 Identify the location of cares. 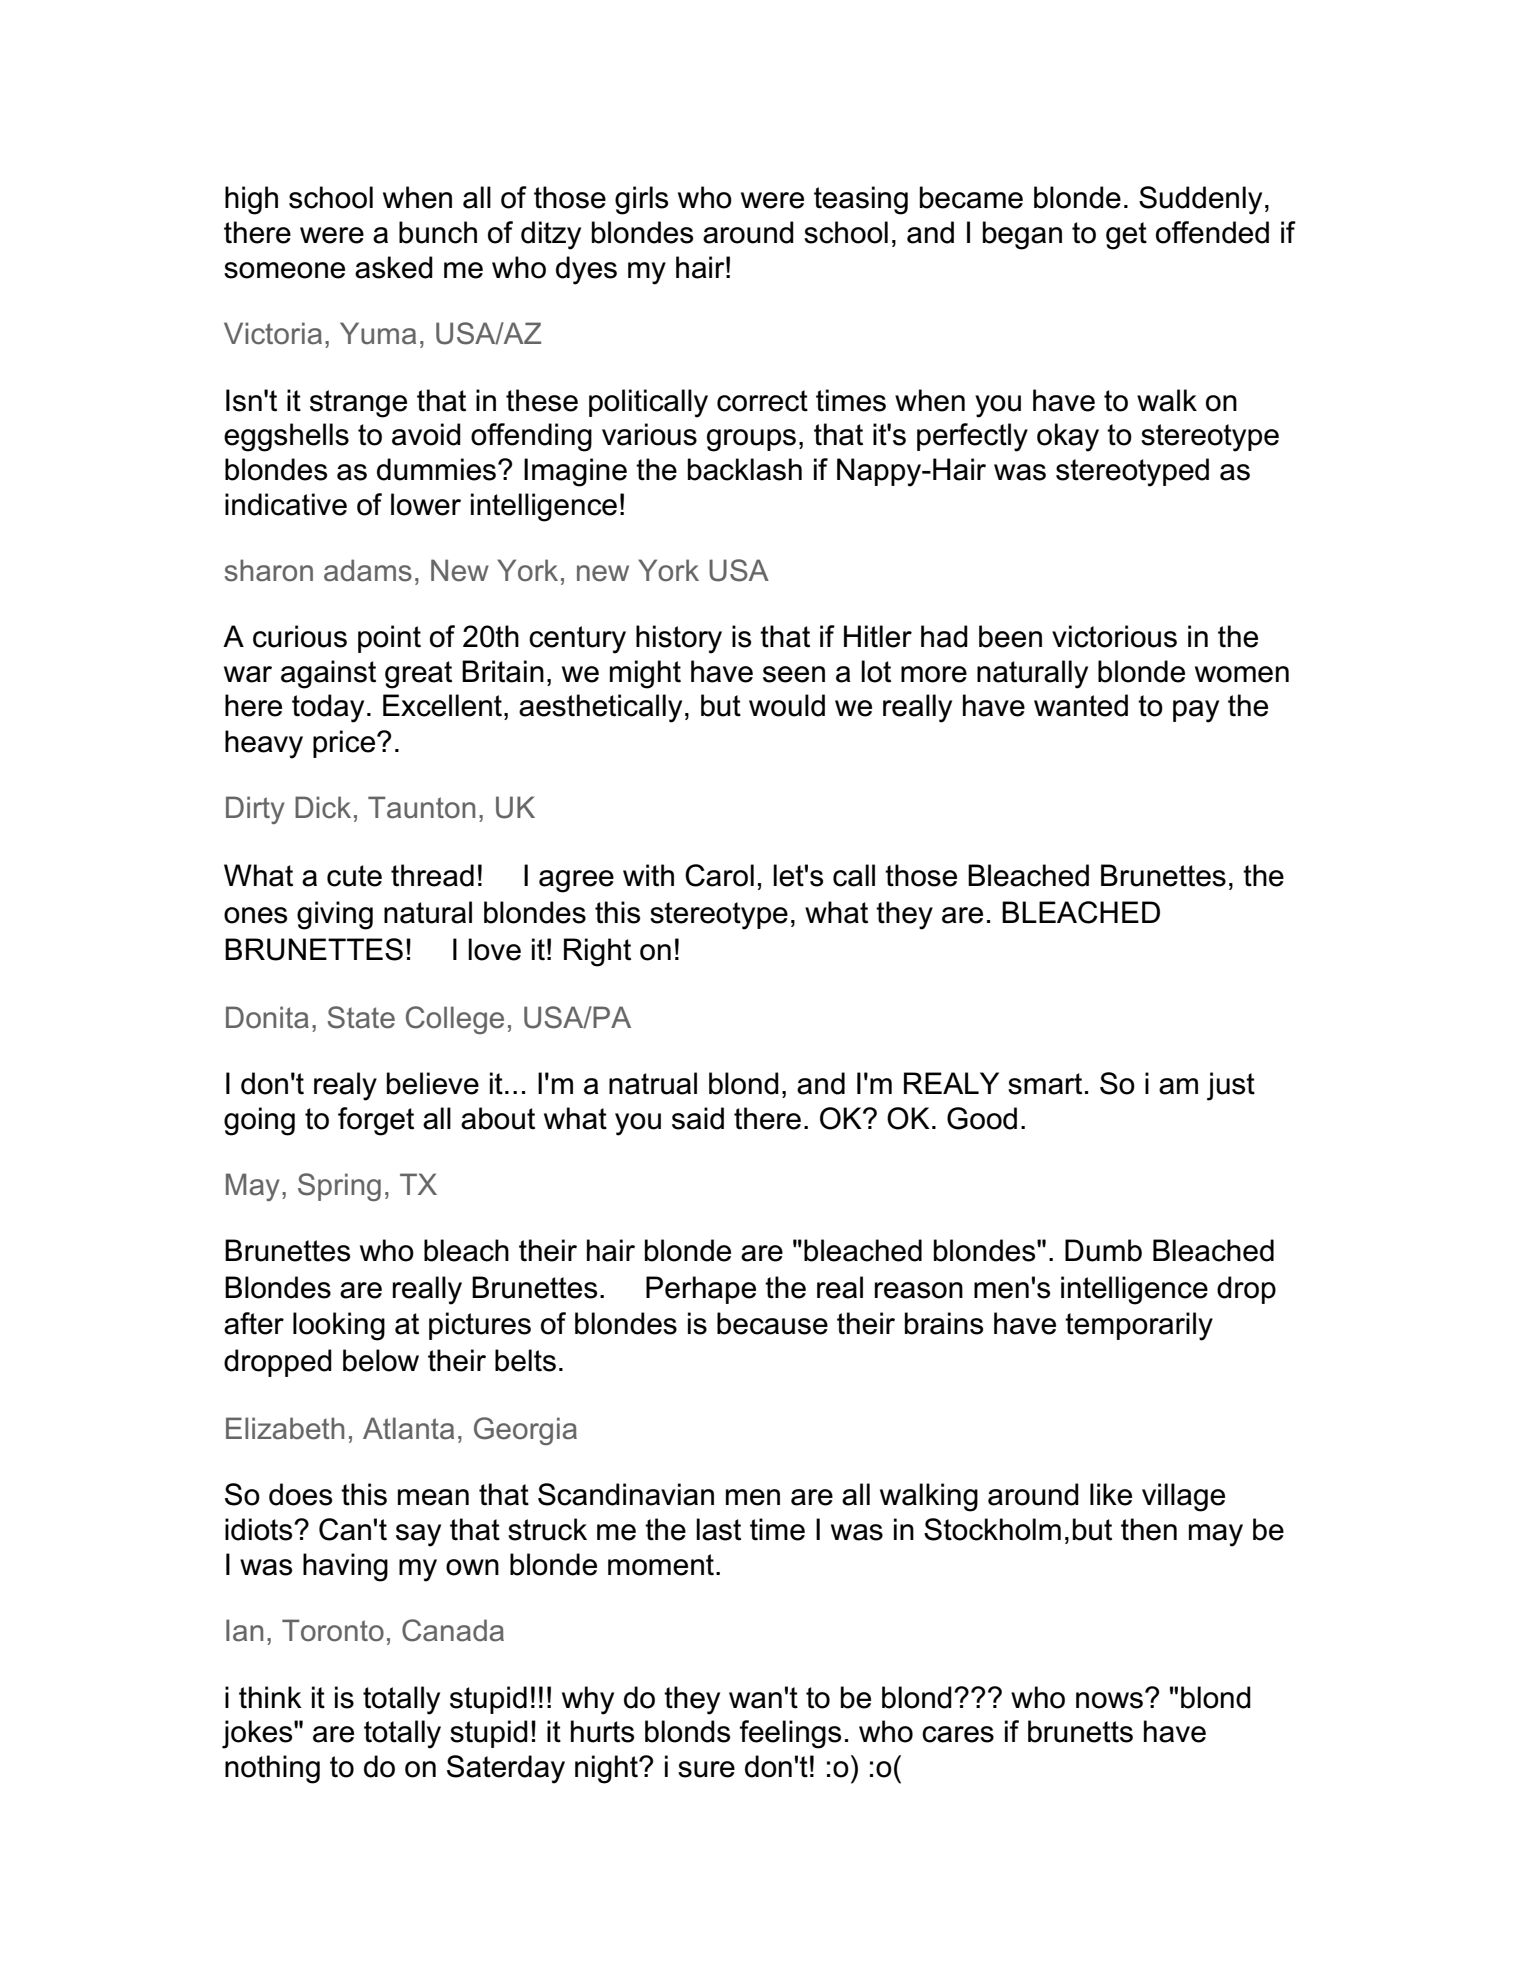
(958, 1734).
